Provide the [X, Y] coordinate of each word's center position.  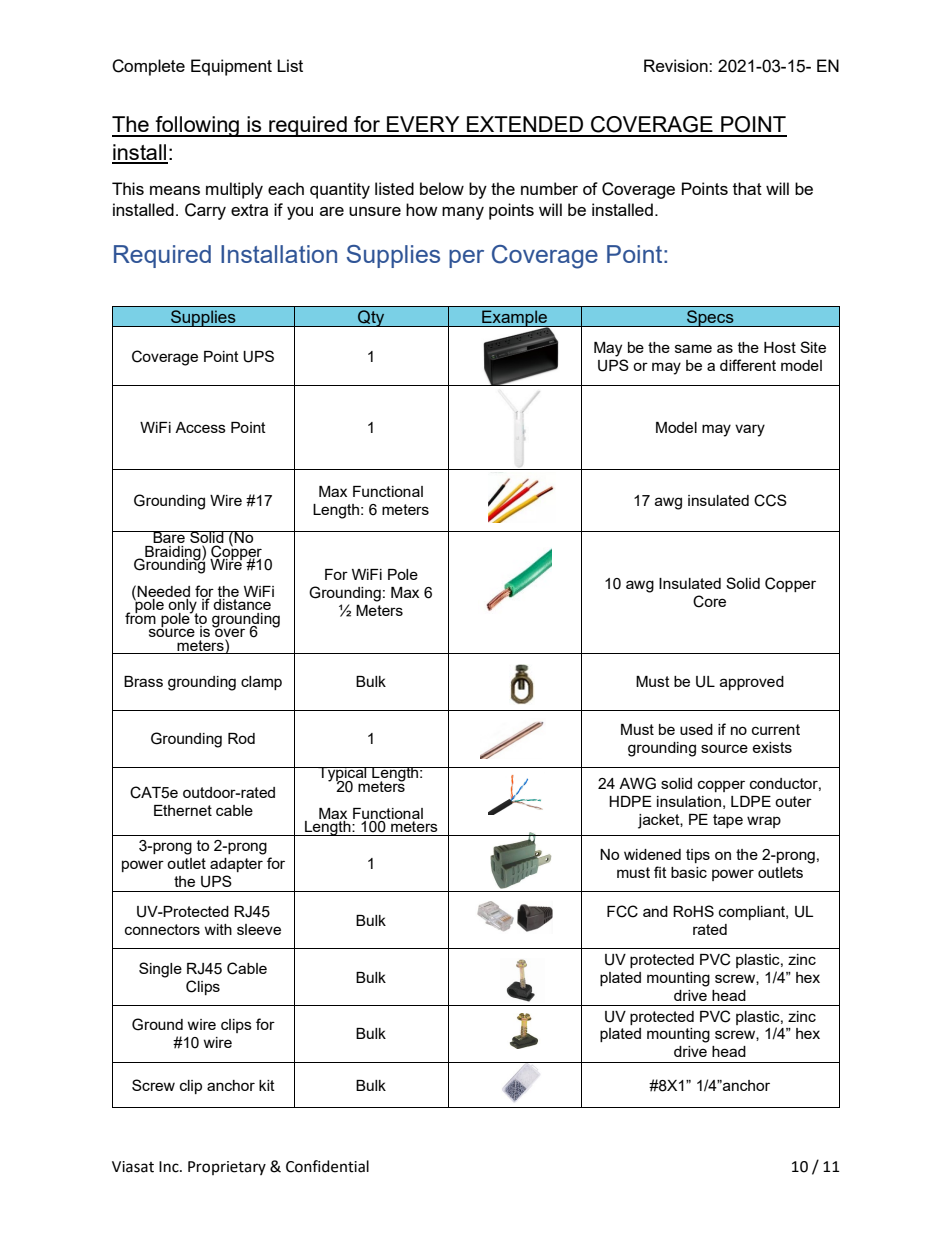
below [442, 188]
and [655, 911]
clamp [261, 683]
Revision [677, 65]
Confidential [327, 1166]
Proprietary [227, 1168]
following [197, 126]
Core [709, 601]
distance [242, 604]
